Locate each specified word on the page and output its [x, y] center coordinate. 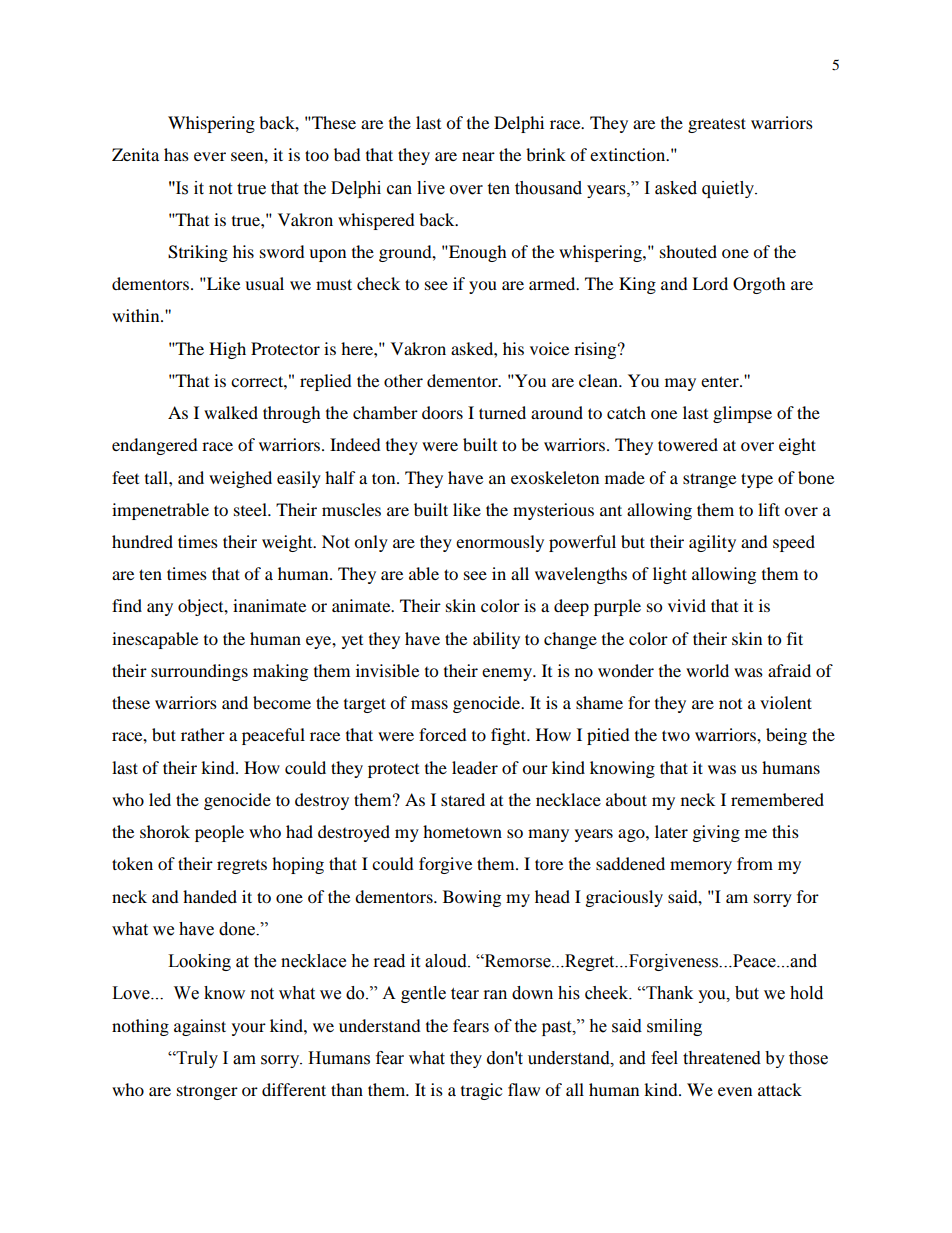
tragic [481, 1091]
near [478, 156]
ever [210, 156]
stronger [207, 1092]
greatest [717, 125]
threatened [722, 1058]
